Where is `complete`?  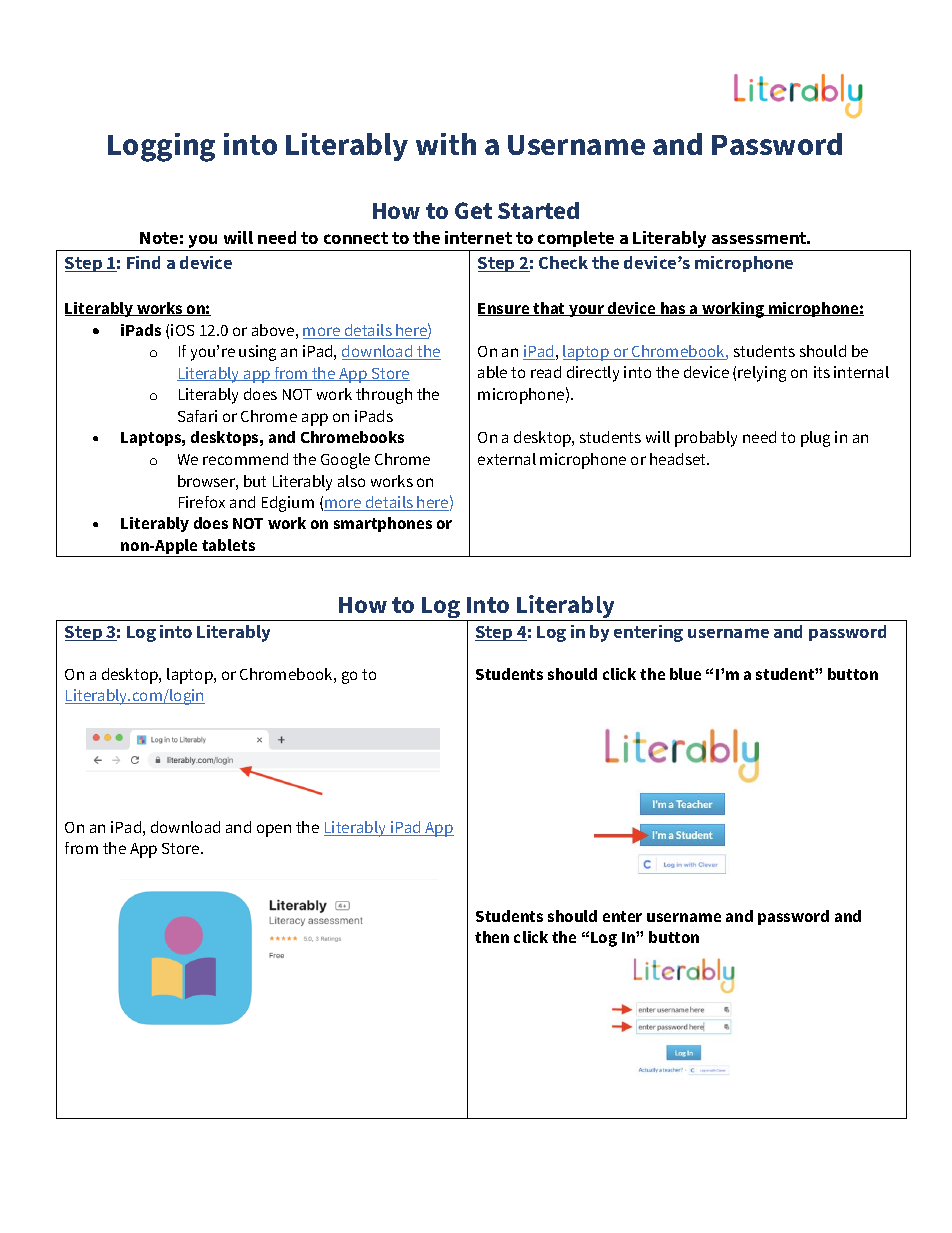
complete is located at coordinates (576, 239).
